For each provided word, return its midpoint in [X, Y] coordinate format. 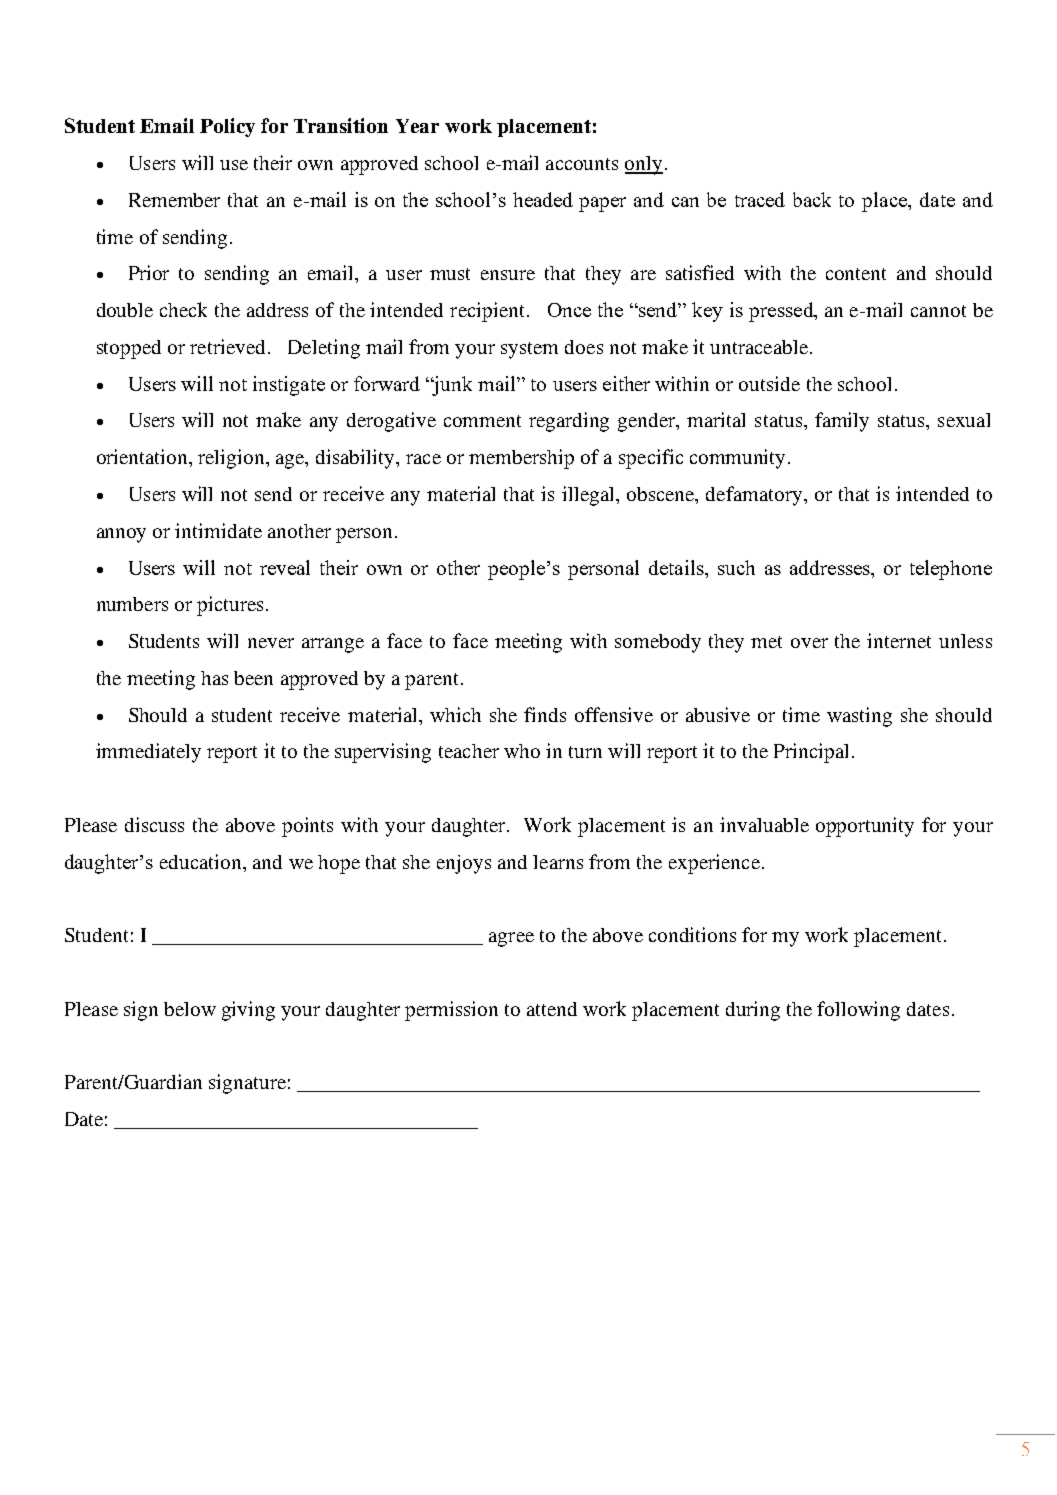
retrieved [227, 346]
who [522, 751]
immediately [148, 753]
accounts [582, 164]
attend [552, 1009]
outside [769, 383]
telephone [951, 570]
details [677, 567]
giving [248, 1011]
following [858, 1011]
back [812, 199]
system [529, 350]
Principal [811, 753]
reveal [285, 567]
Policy [227, 127]
